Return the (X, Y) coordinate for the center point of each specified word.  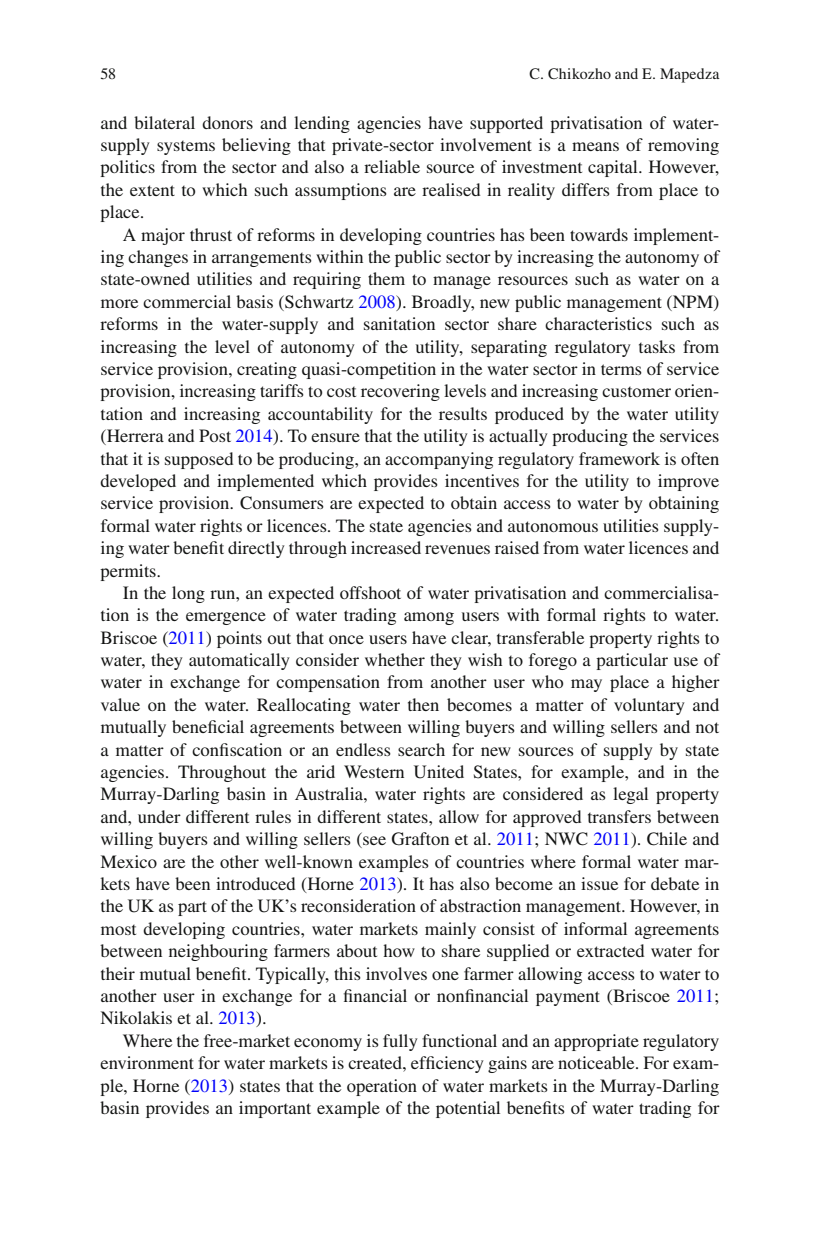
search (421, 749)
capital (614, 168)
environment (147, 1062)
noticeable (597, 1062)
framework (619, 458)
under (159, 816)
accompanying (439, 460)
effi (423, 1062)
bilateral (164, 122)
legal (630, 795)
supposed (199, 460)
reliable (392, 166)
